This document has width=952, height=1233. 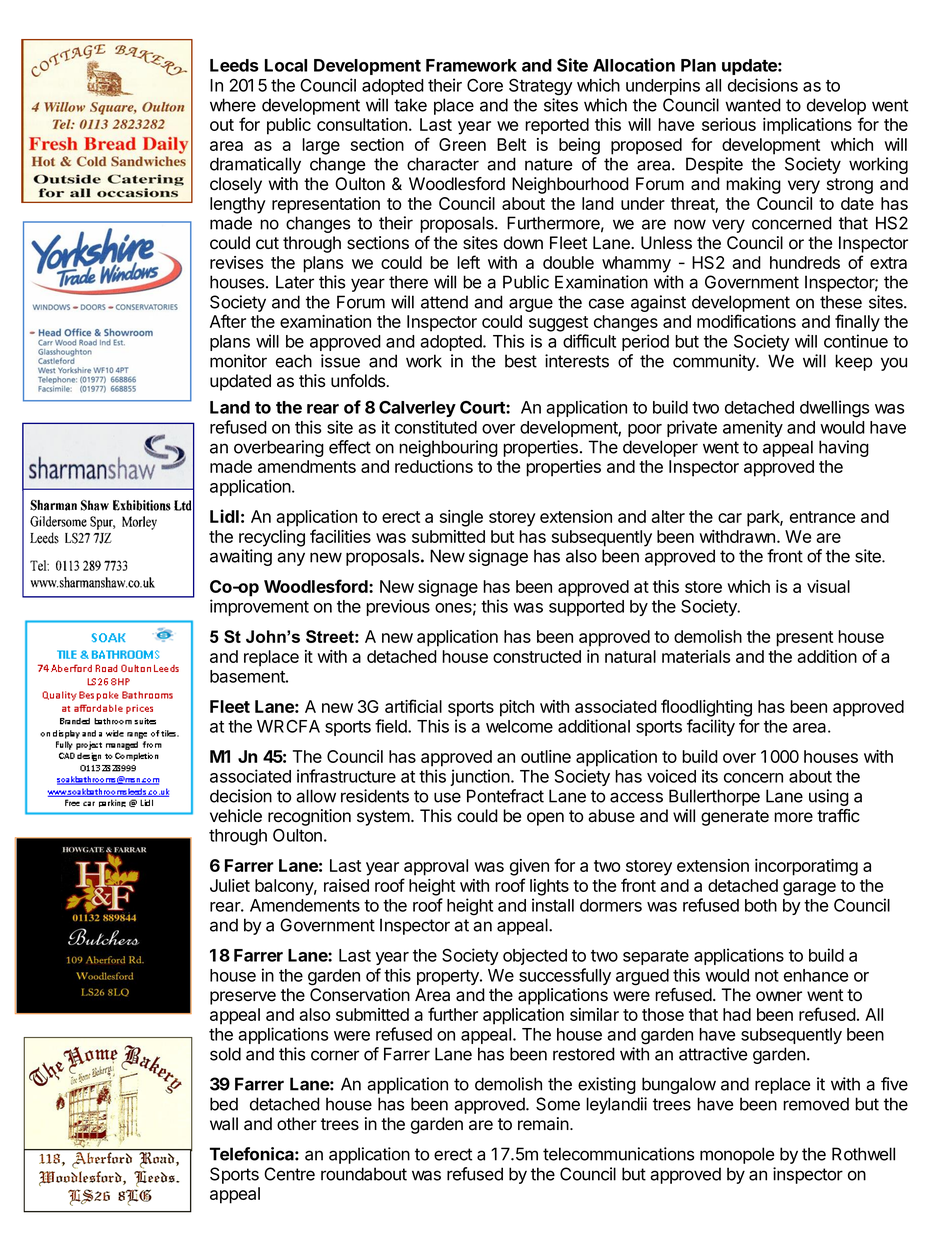 I want to click on implications, so click(x=807, y=126).
